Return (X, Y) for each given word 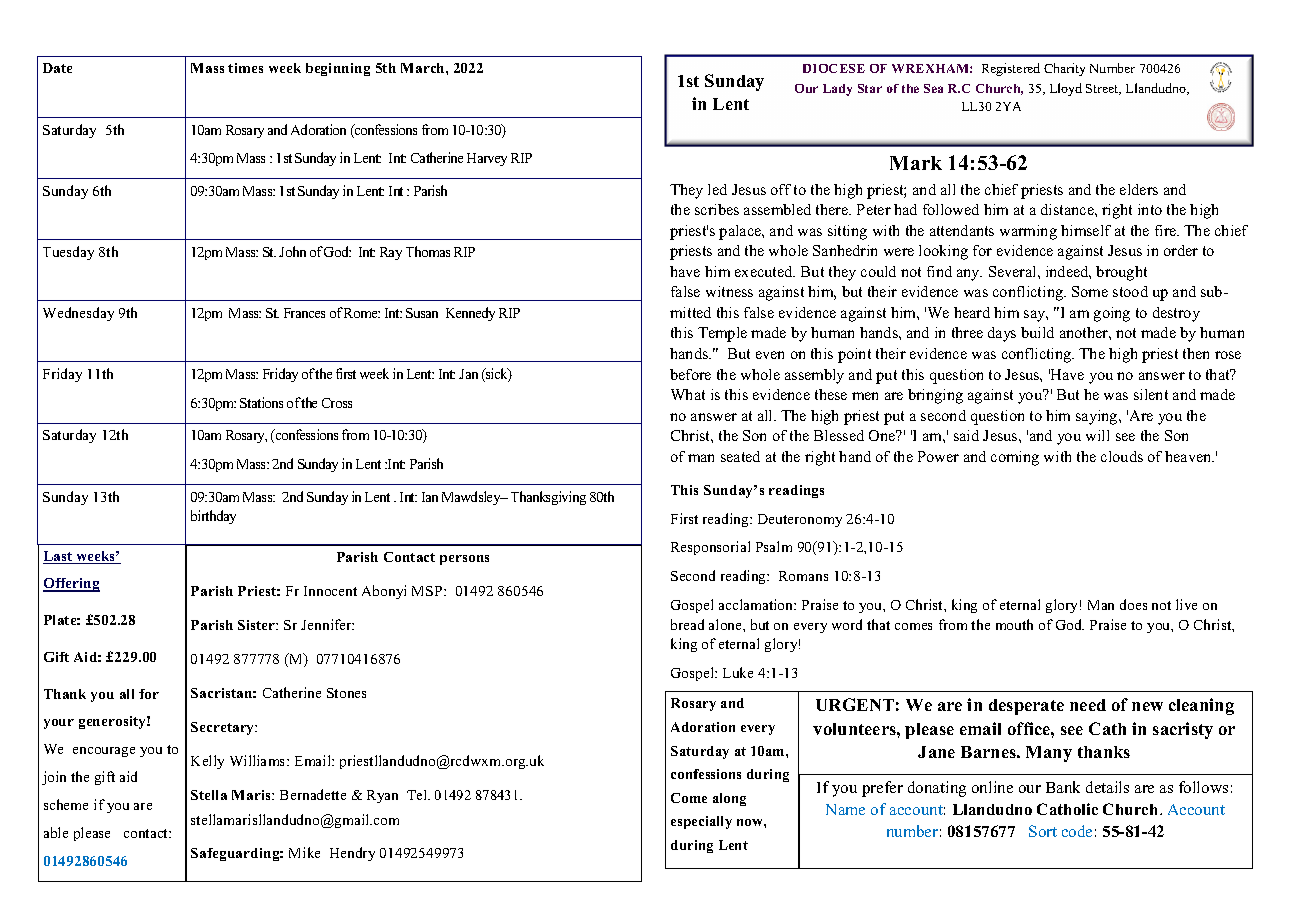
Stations (261, 402)
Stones (346, 693)
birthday (213, 517)
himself (1086, 230)
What (688, 394)
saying (1098, 417)
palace (741, 232)
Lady (837, 90)
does (1133, 604)
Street (1103, 89)
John (292, 251)
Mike (304, 852)
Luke (738, 672)
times (245, 68)
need (1088, 705)
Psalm (774, 546)
